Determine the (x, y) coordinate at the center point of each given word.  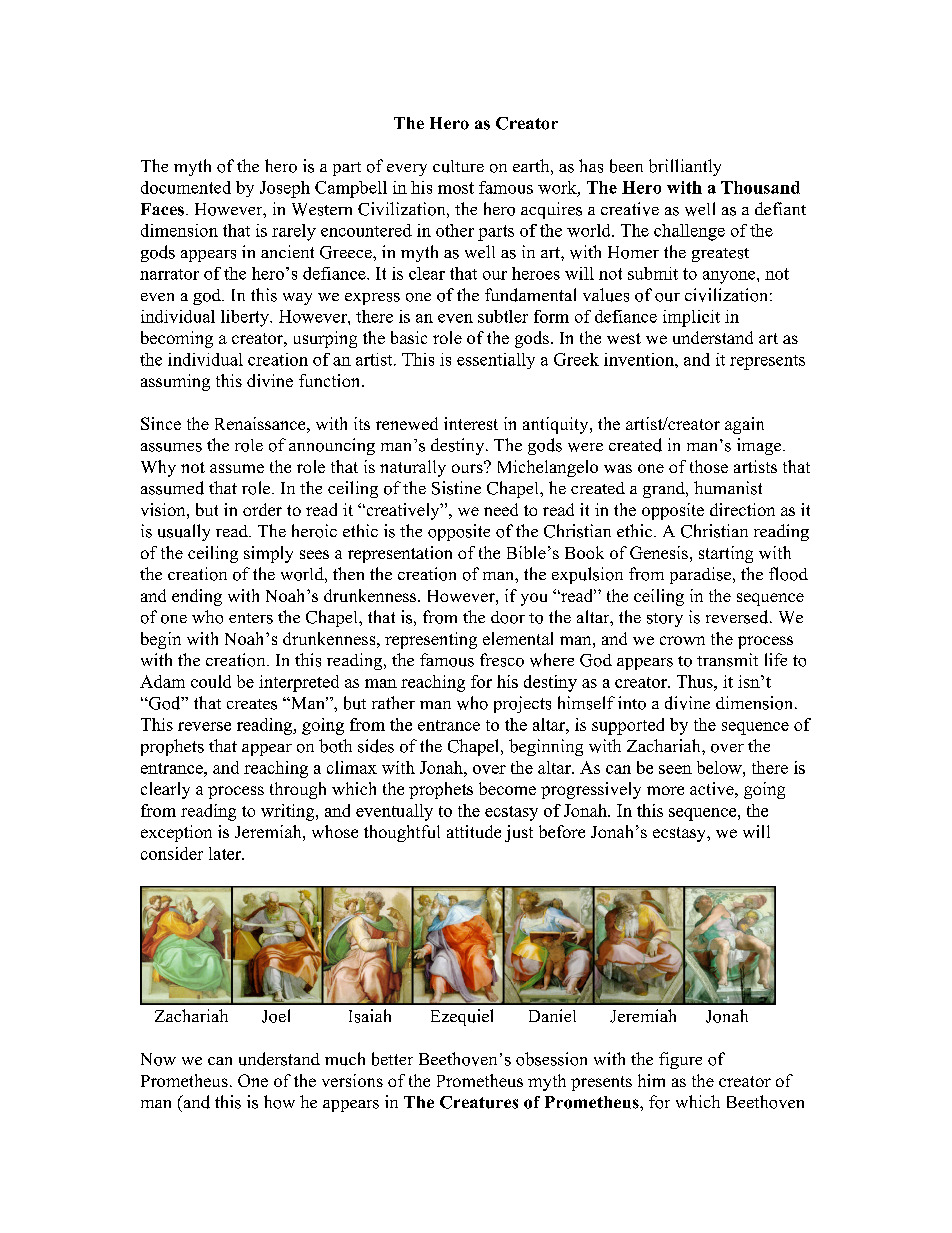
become (507, 788)
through (298, 790)
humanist (728, 488)
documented (186, 187)
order (262, 509)
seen (675, 769)
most (456, 188)
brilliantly (685, 167)
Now (158, 1059)
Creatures (479, 1102)
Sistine (456, 488)
